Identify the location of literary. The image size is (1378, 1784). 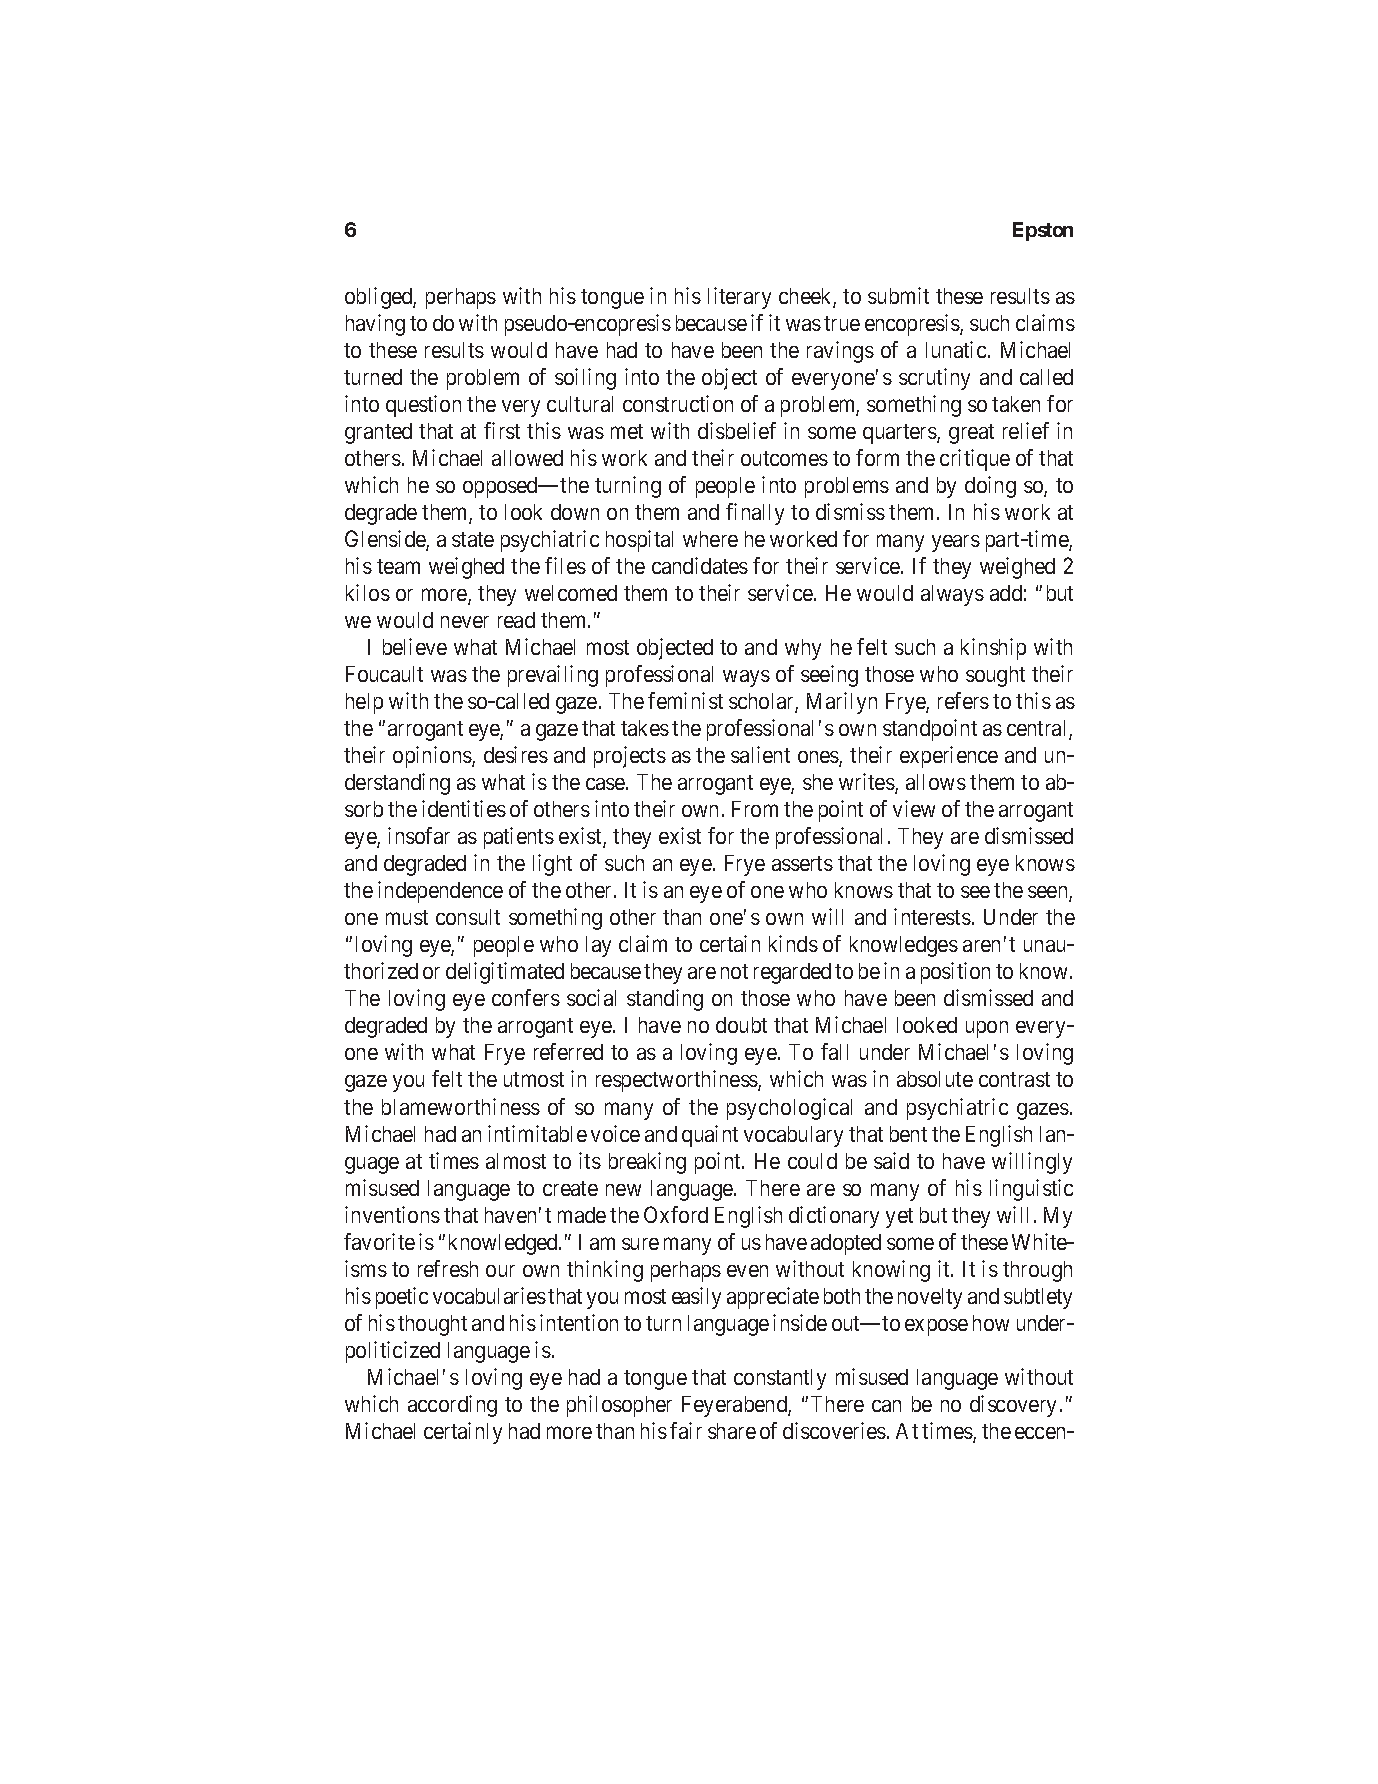
(739, 298).
